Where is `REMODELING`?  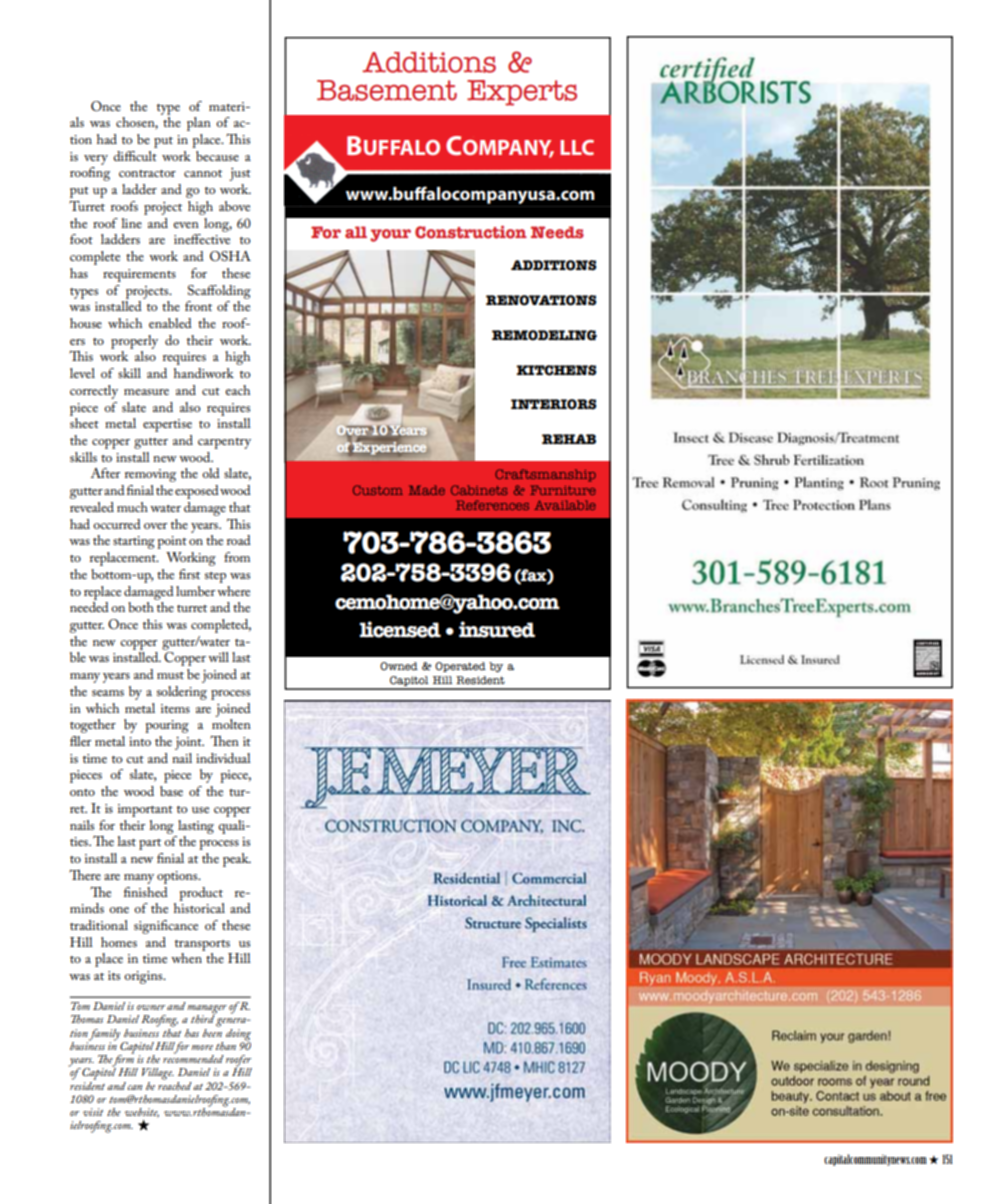
REMODELING is located at coordinates (544, 335).
